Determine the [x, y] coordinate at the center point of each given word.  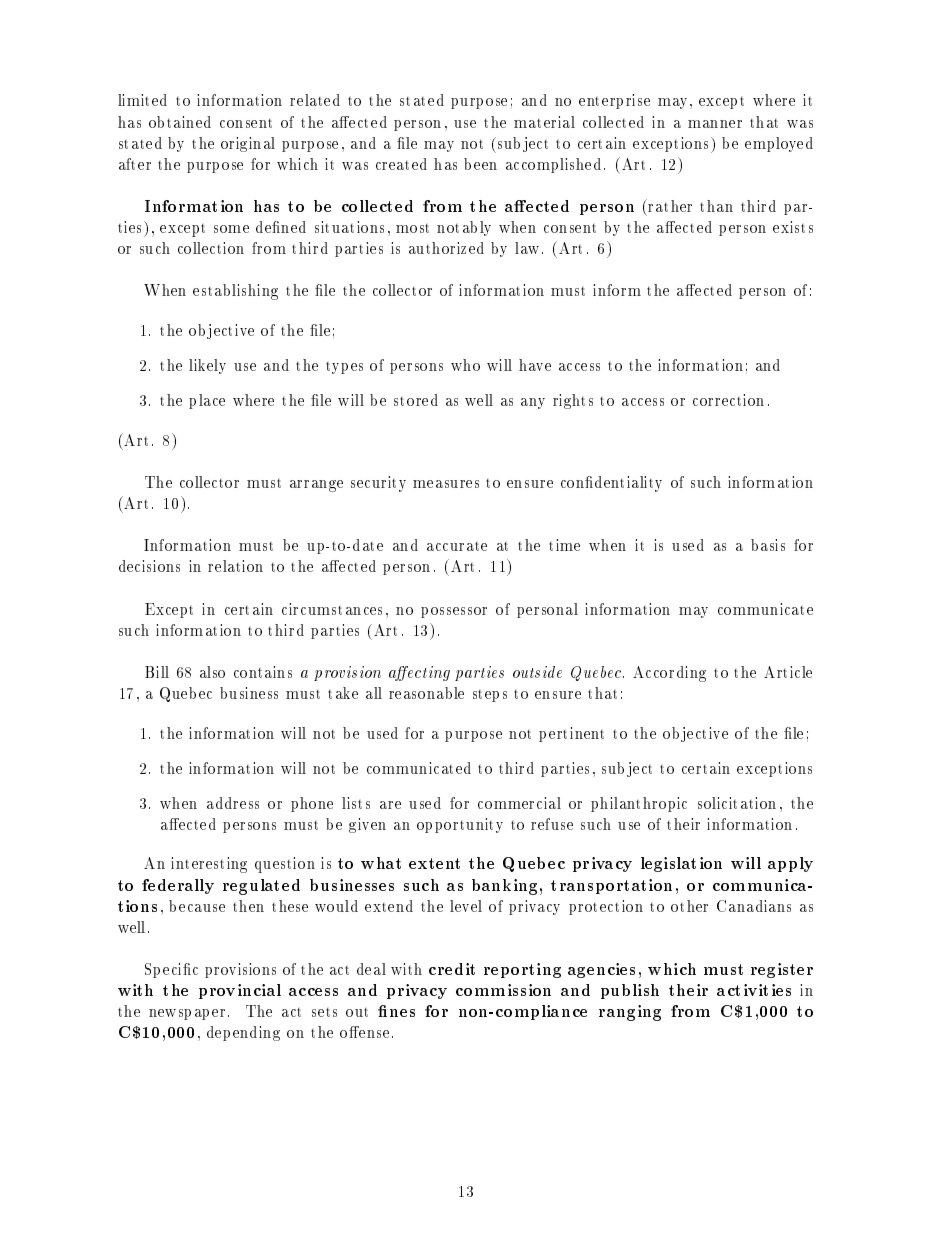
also [212, 672]
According [669, 674]
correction [728, 400]
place [207, 401]
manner [715, 124]
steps [490, 696]
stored [416, 400]
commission [503, 990]
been [480, 164]
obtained [180, 122]
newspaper [187, 1014]
